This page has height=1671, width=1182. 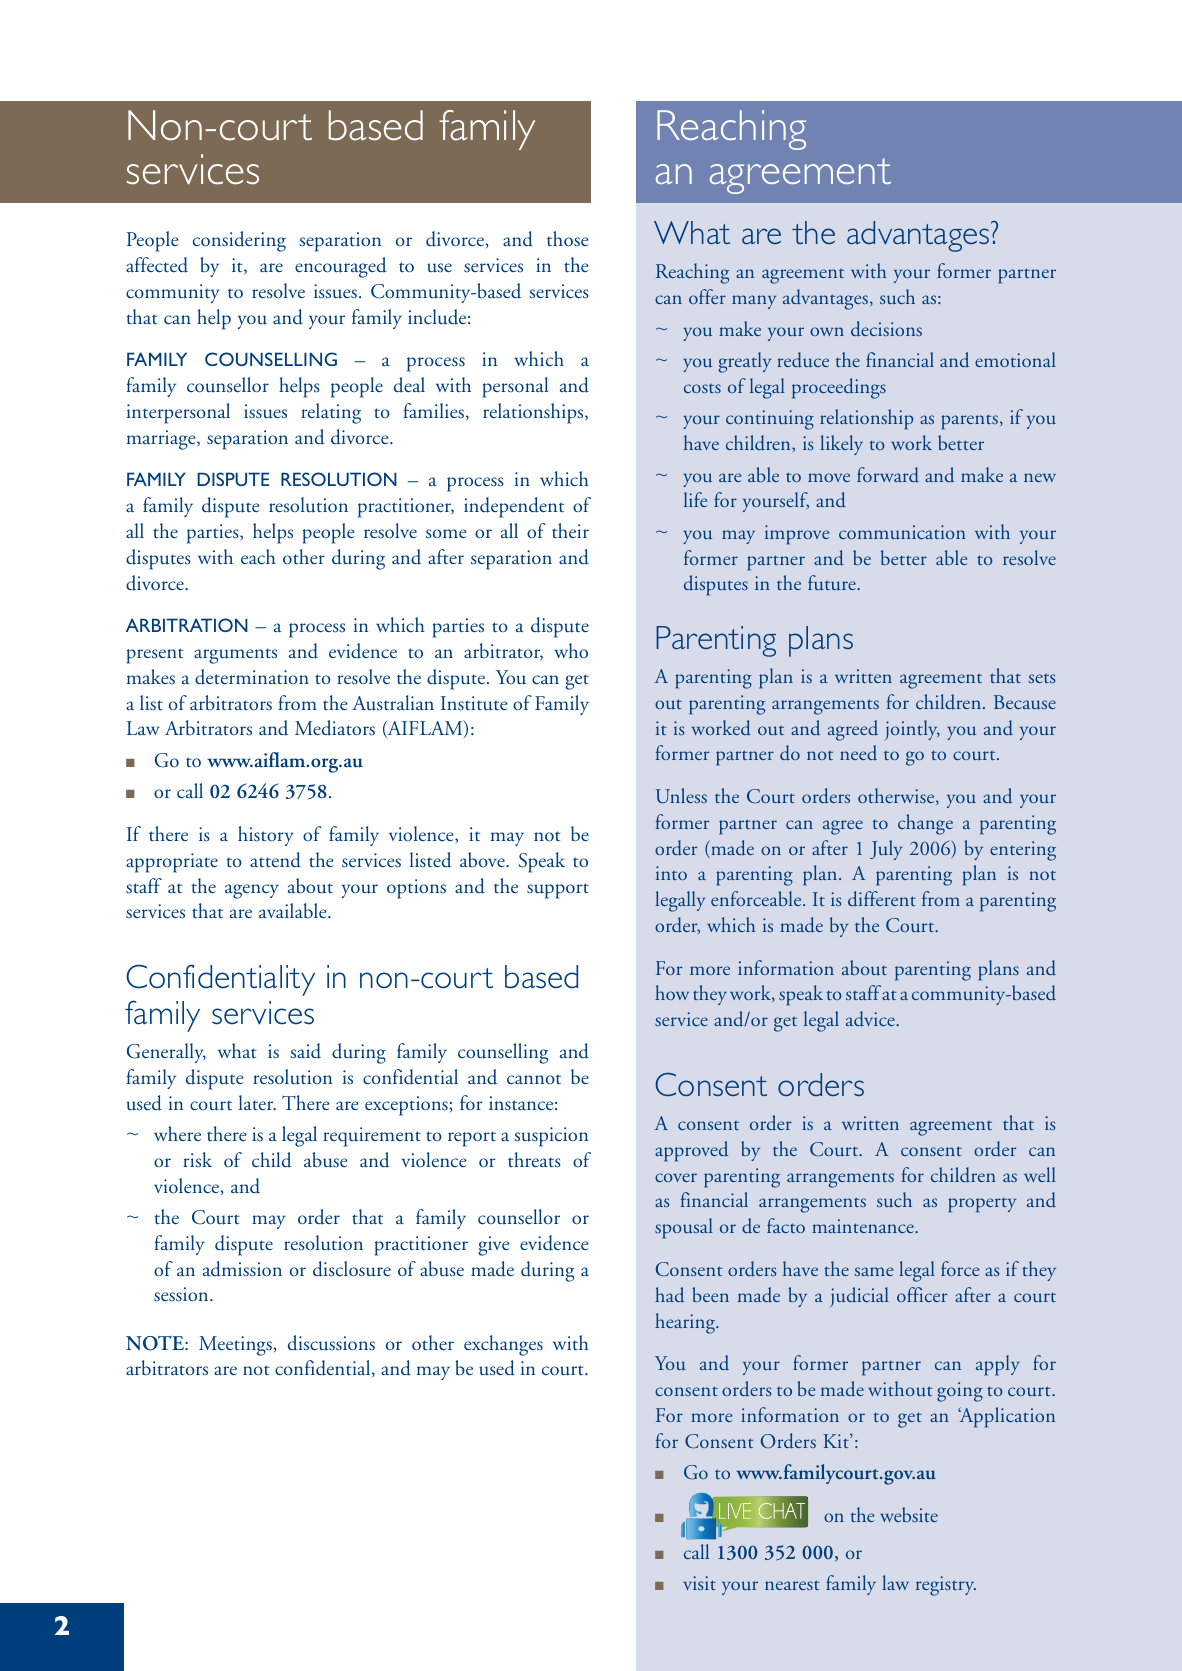 What do you see at coordinates (558, 891) in the page?
I see `support` at bounding box center [558, 891].
